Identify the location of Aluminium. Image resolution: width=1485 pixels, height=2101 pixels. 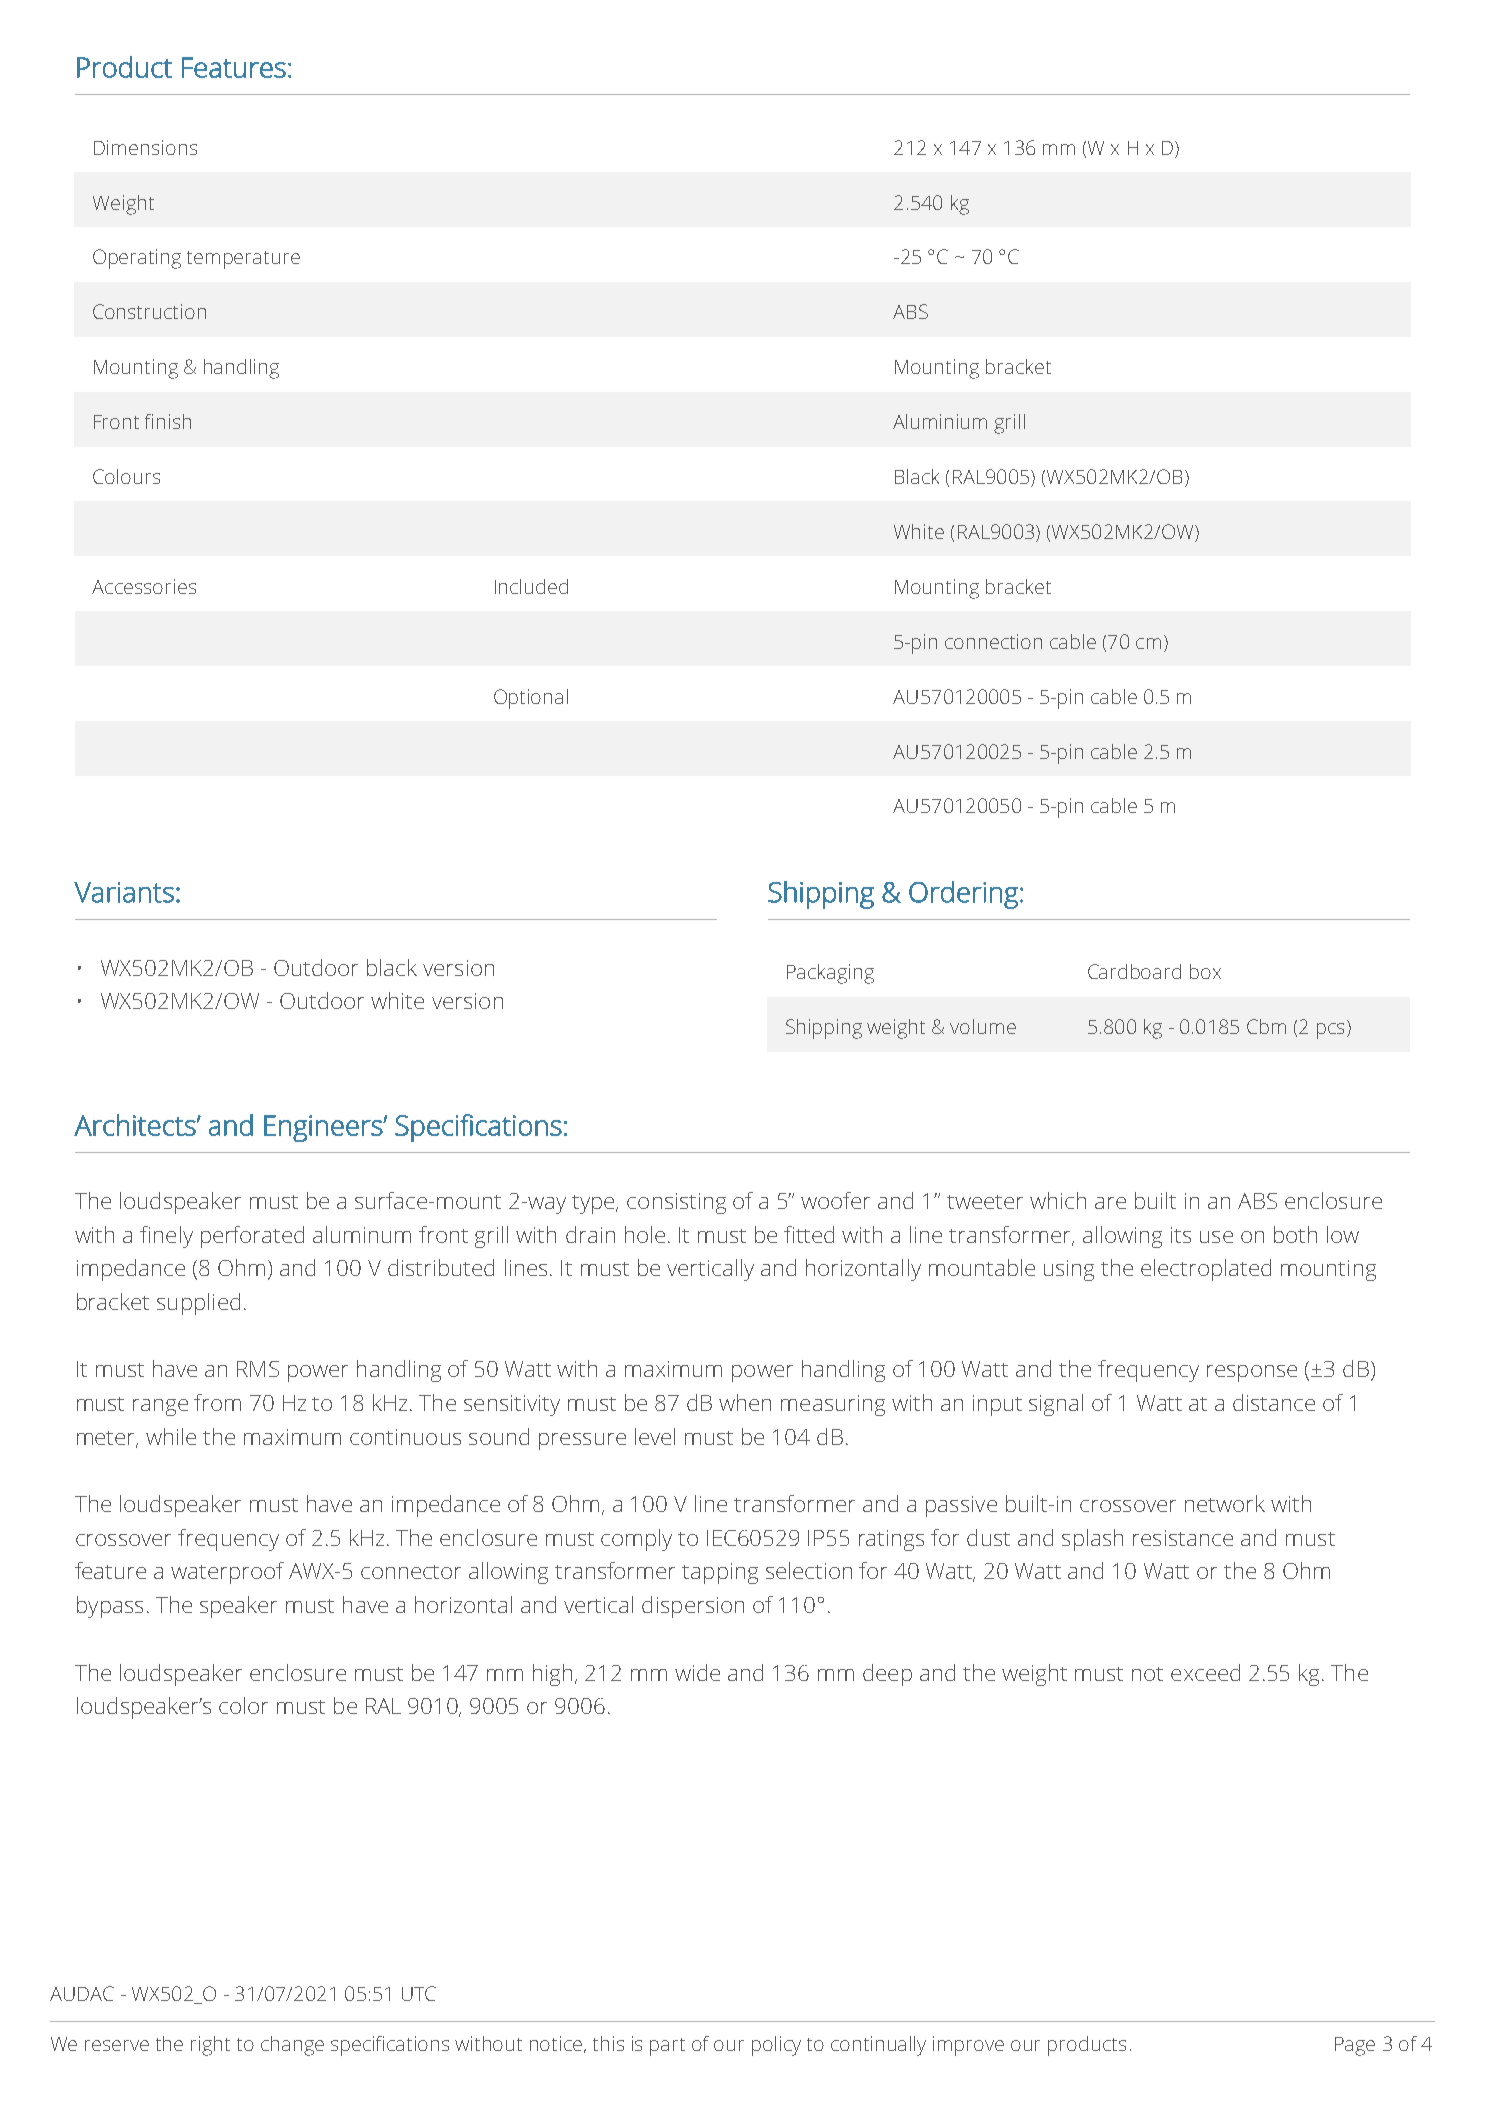
(940, 421).
